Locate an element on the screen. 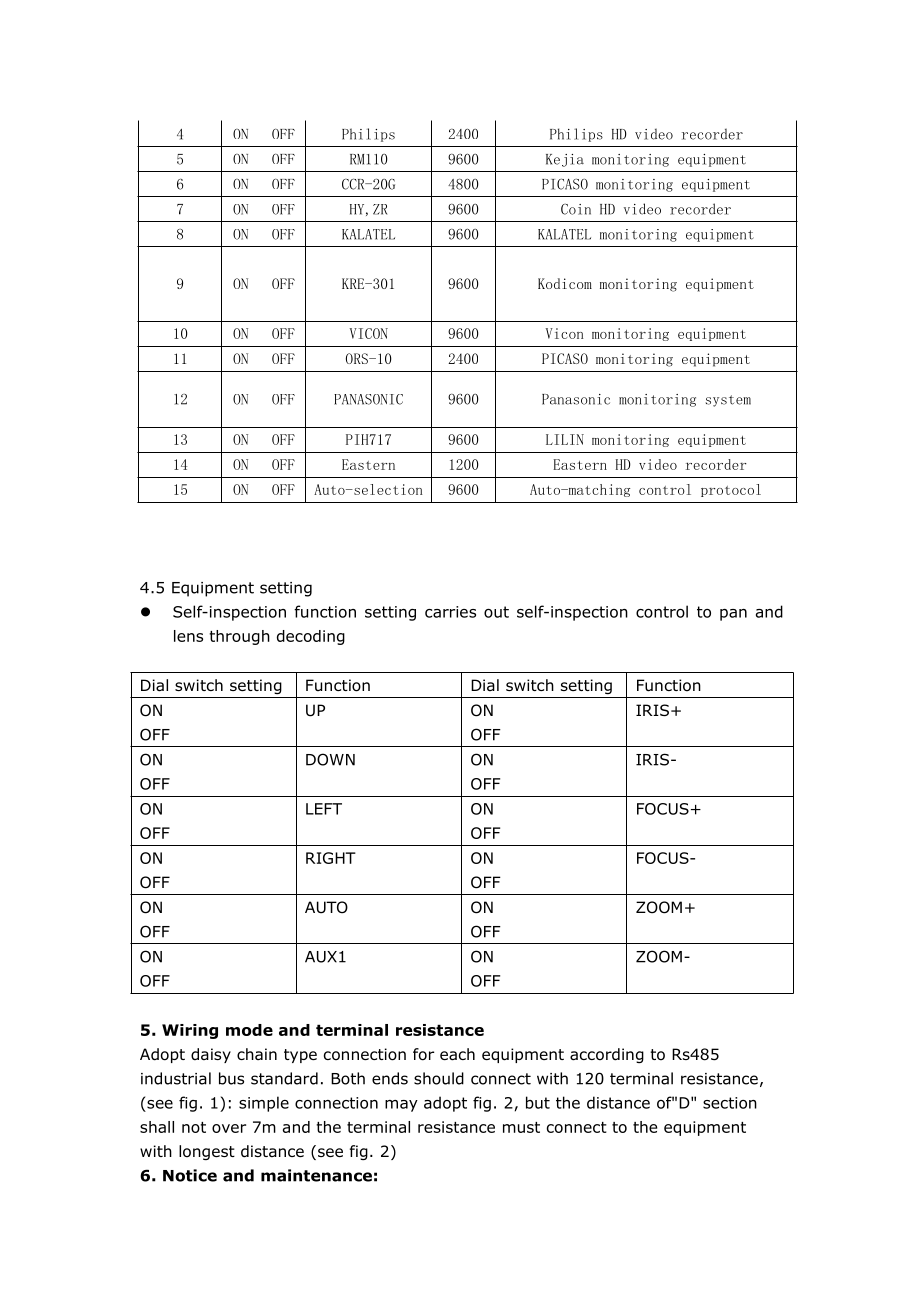 The height and width of the screenshot is (1308, 924). may is located at coordinates (401, 1106).
